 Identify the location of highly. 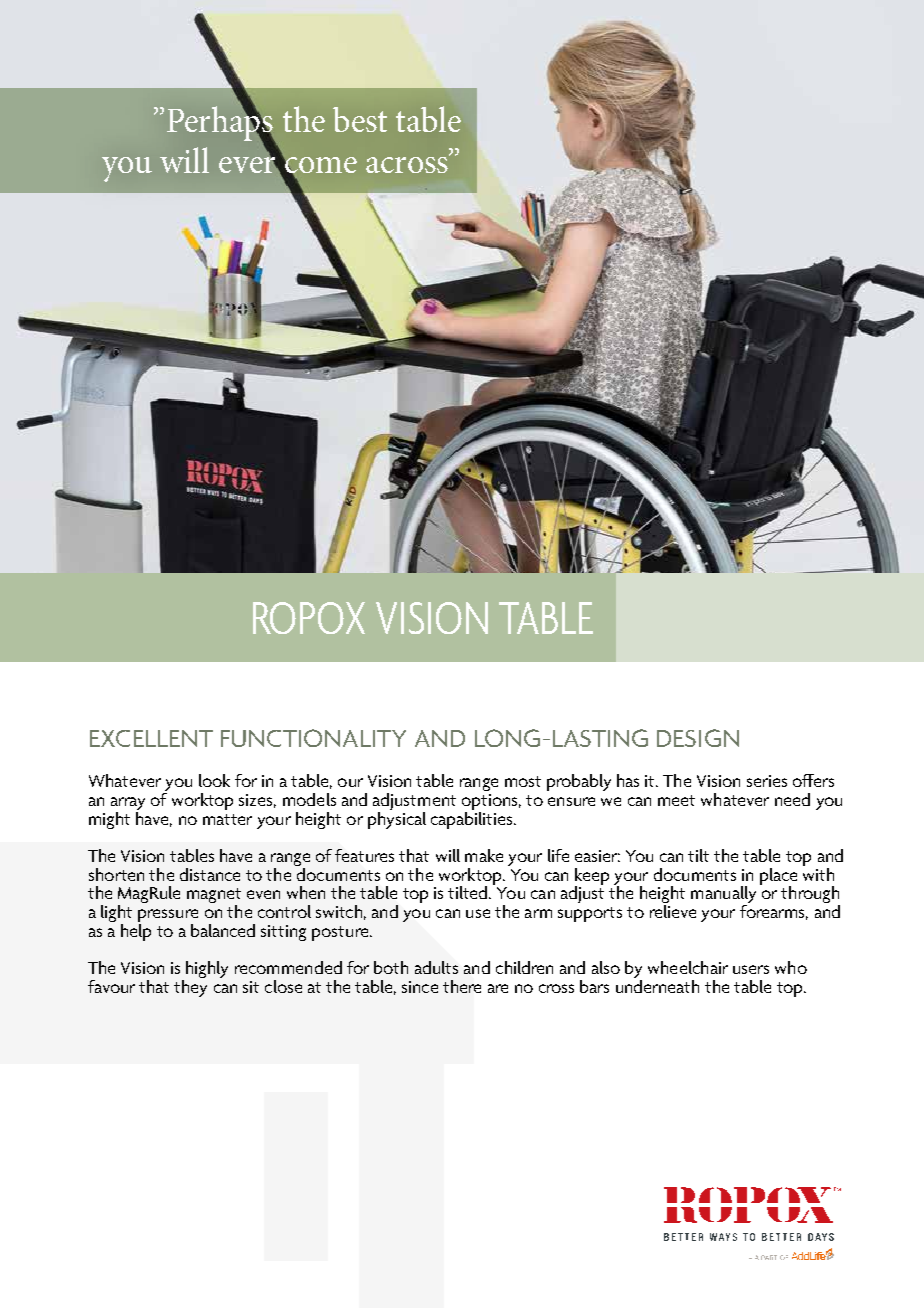
(207, 969).
